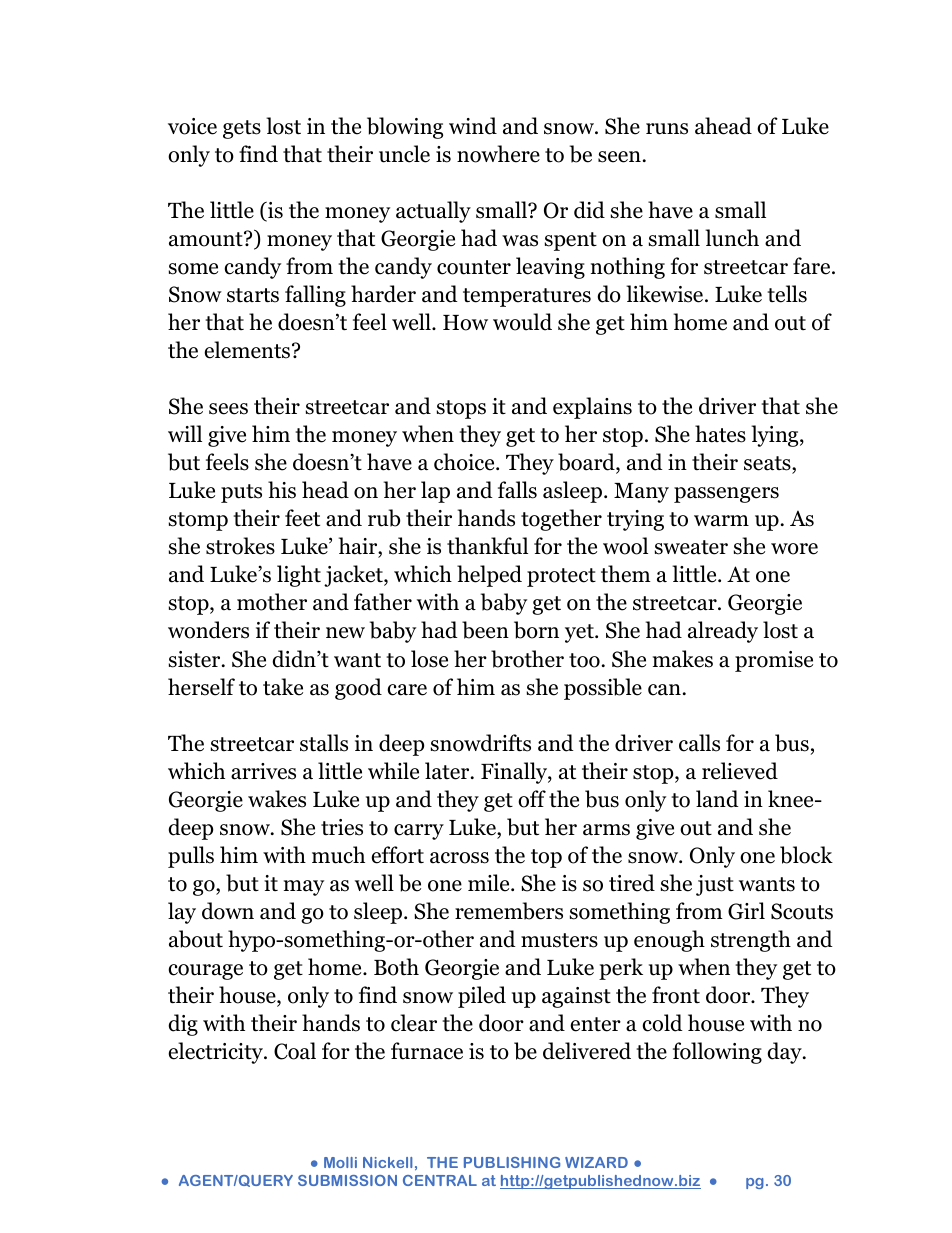  What do you see at coordinates (723, 632) in the screenshot?
I see `already` at bounding box center [723, 632].
